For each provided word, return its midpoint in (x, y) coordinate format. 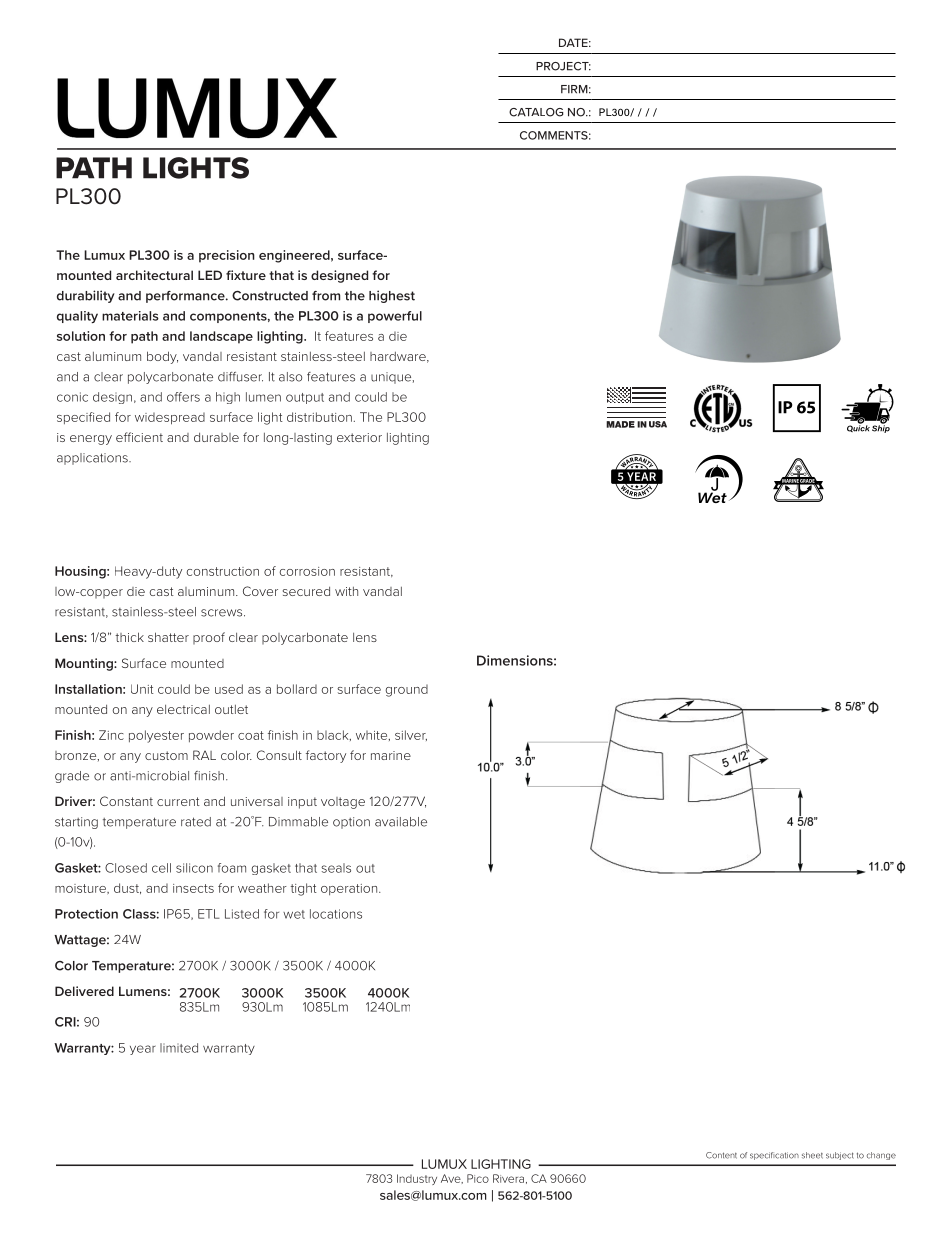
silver (411, 735)
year (143, 1050)
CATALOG (536, 112)
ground (406, 690)
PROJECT (563, 66)
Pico (478, 1178)
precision (227, 256)
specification (774, 1156)
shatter (168, 637)
